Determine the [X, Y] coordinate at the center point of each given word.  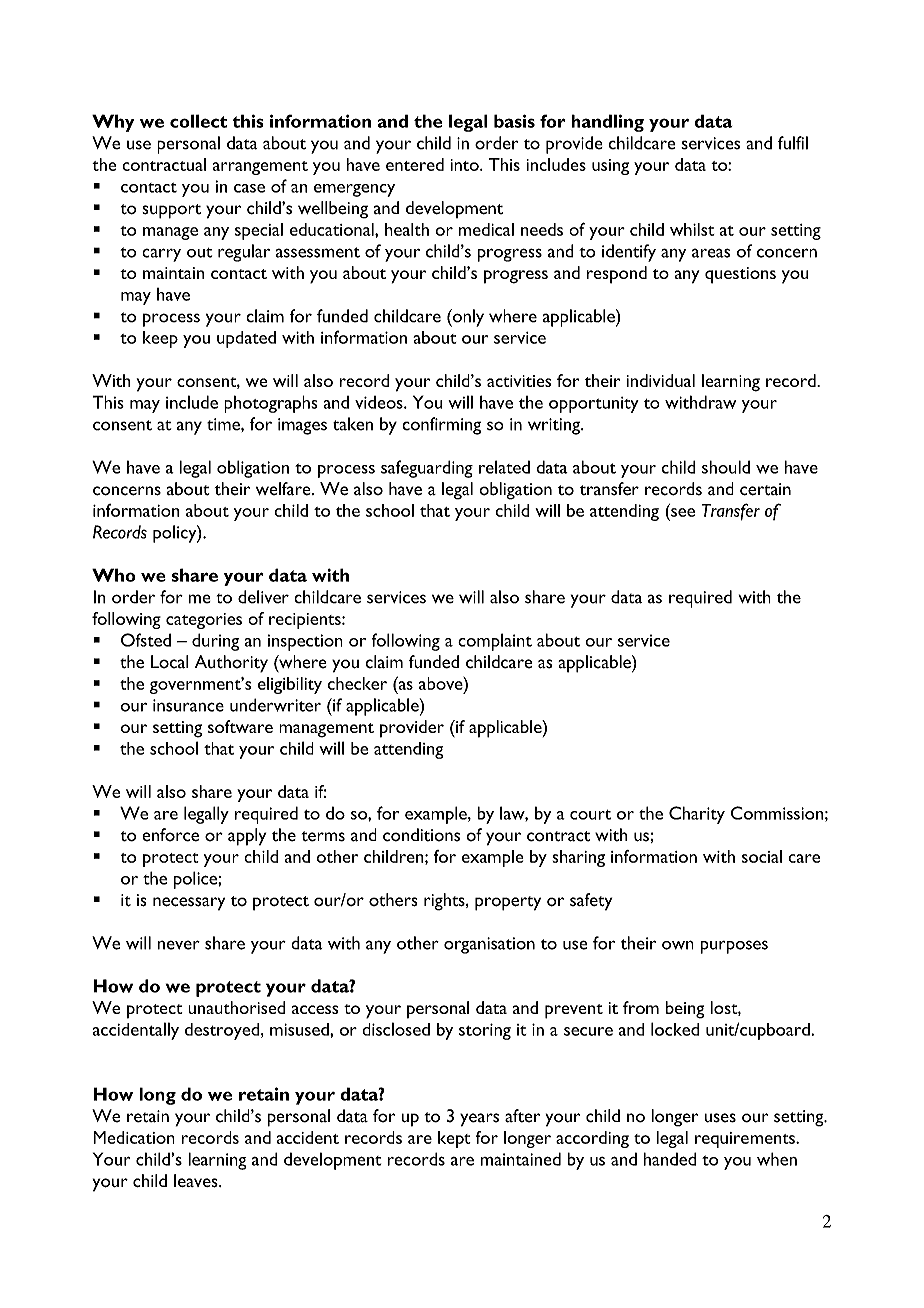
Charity [697, 815]
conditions [421, 835]
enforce [170, 835]
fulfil [793, 143]
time [224, 424]
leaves [197, 1181]
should [726, 467]
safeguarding [427, 469]
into [465, 165]
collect [198, 121]
